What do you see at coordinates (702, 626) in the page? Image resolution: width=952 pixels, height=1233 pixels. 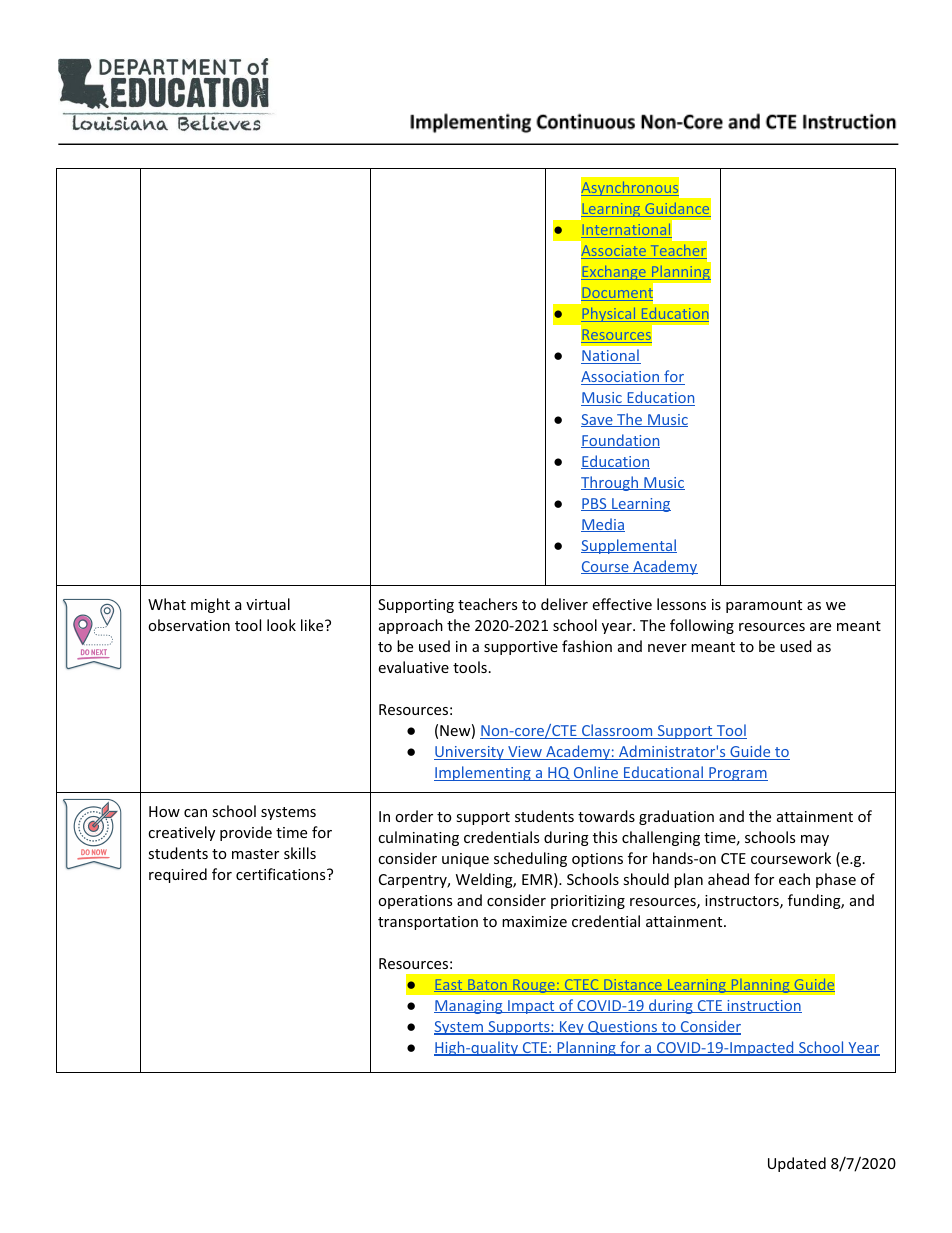 I see `following` at bounding box center [702, 626].
